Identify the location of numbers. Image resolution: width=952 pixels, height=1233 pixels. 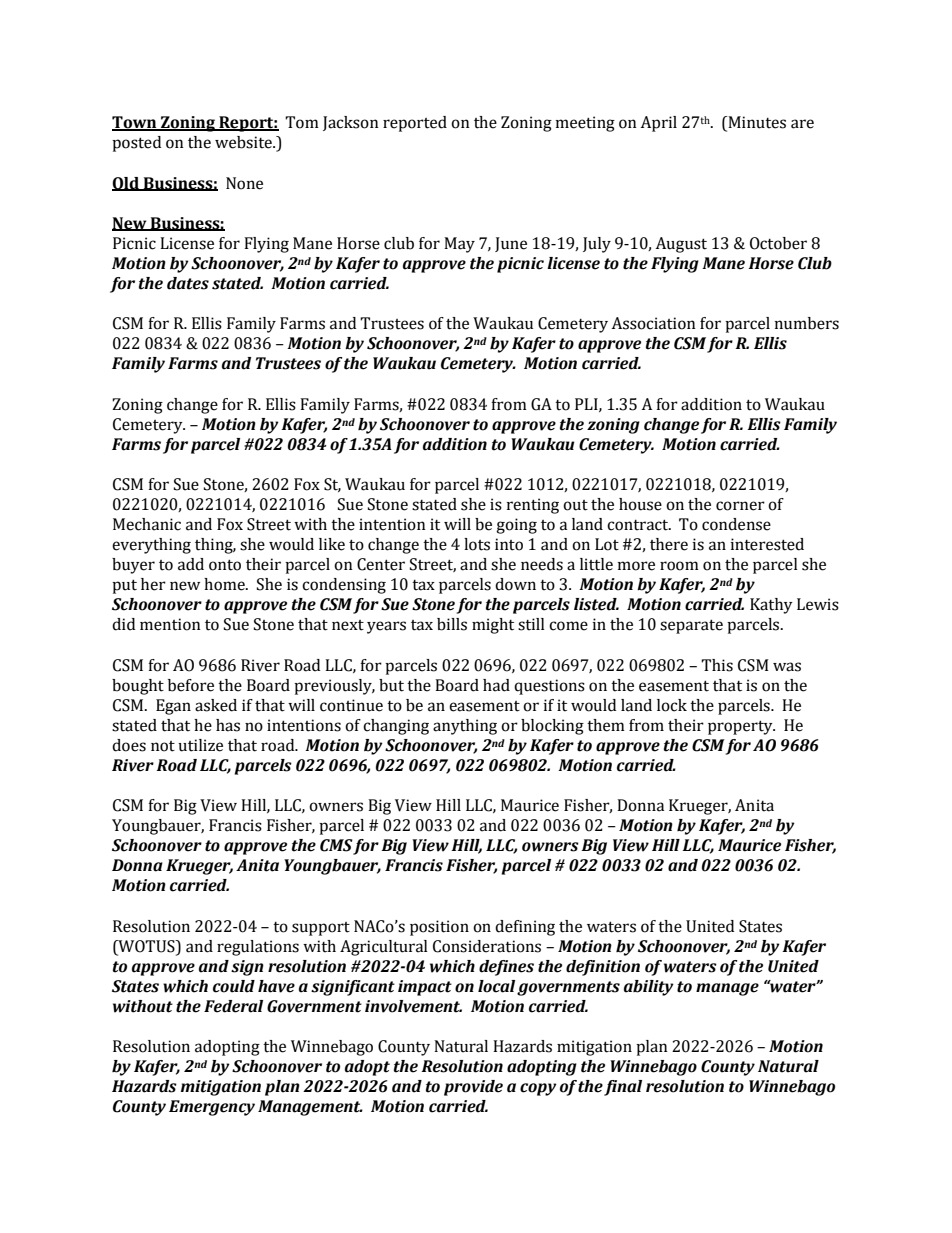
(807, 323).
